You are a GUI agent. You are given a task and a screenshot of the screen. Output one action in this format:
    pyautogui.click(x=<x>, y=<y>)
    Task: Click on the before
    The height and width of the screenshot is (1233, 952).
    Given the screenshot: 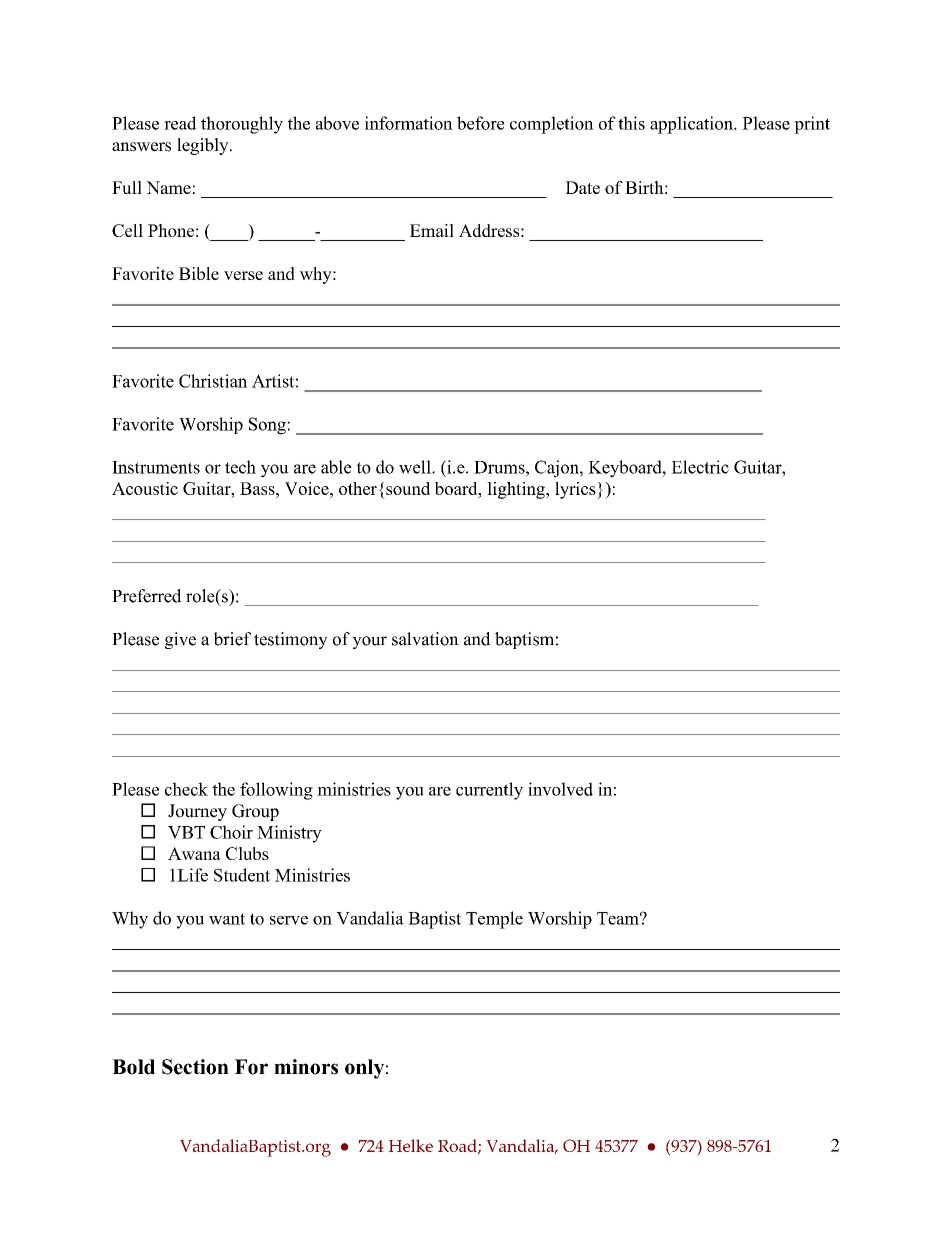 What is the action you would take?
    pyautogui.click(x=481, y=123)
